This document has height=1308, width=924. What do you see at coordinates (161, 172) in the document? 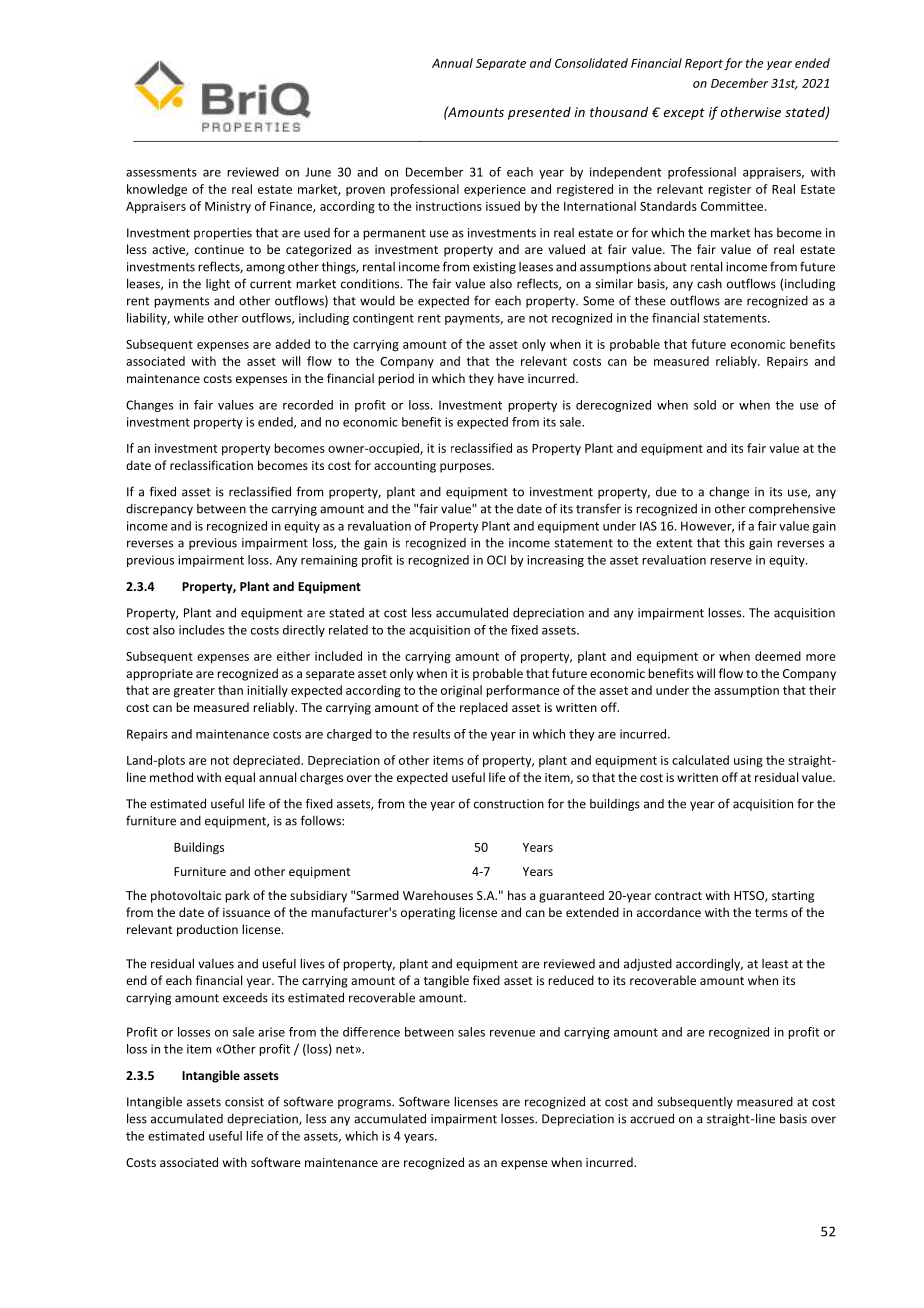
I see `assessments` at bounding box center [161, 172].
